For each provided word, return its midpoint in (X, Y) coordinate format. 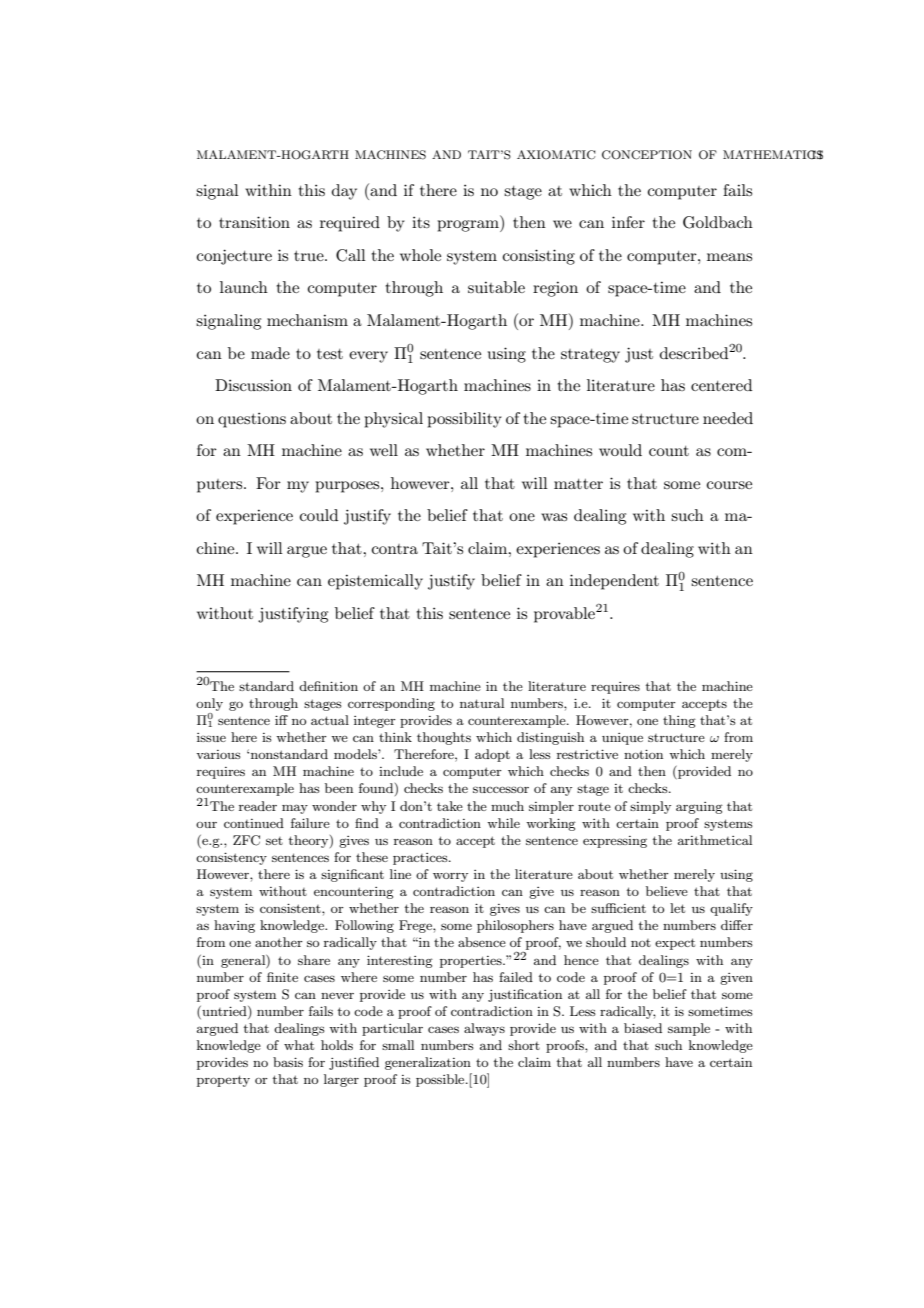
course (729, 485)
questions (252, 420)
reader (258, 806)
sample (689, 1029)
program (469, 226)
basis (288, 1062)
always (484, 1029)
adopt (492, 755)
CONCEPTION (647, 155)
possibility (464, 420)
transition (254, 222)
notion (643, 754)
